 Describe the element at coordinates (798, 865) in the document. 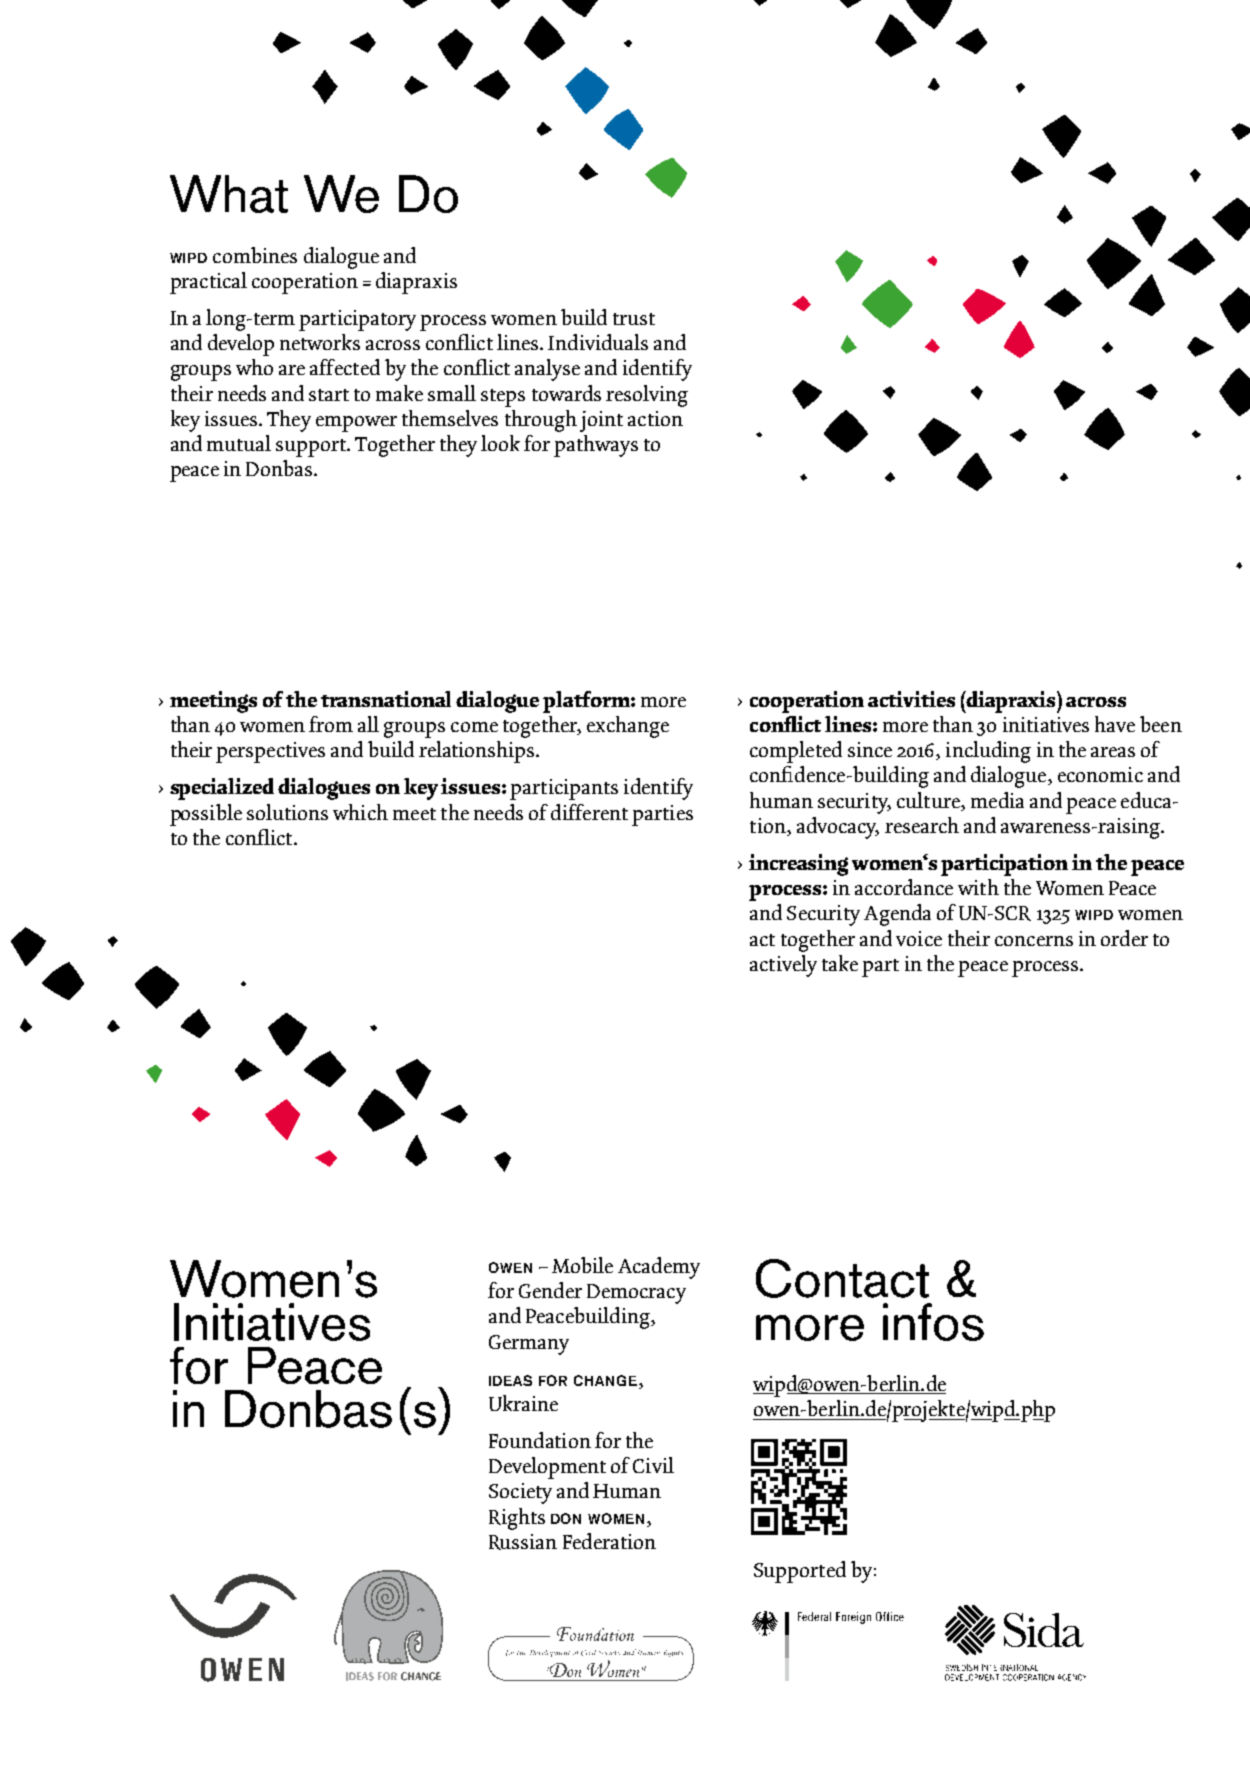

I see `increasing` at that location.
